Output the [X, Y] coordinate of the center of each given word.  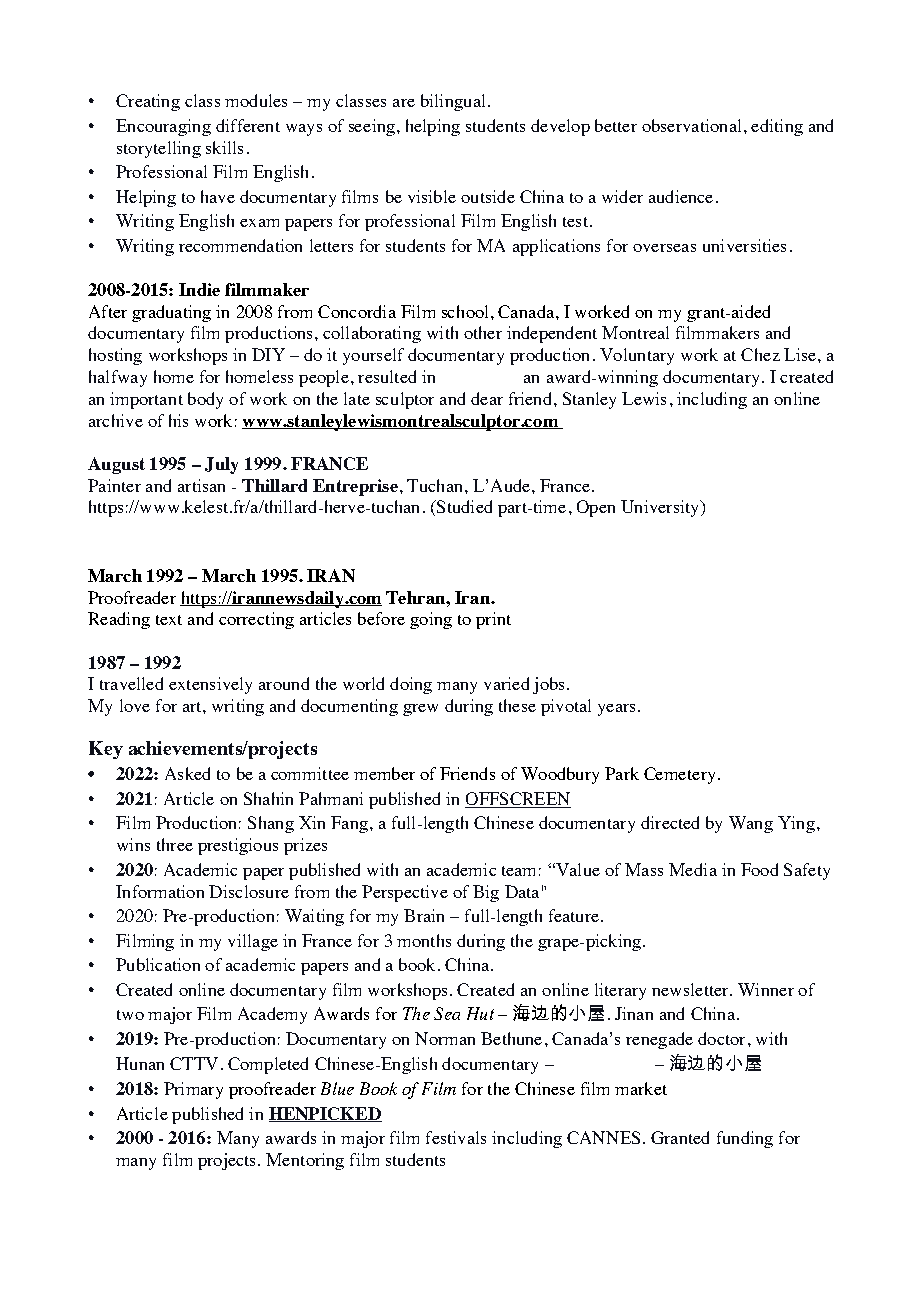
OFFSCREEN [518, 800]
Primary [193, 1090]
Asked [187, 773]
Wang [751, 824]
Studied [463, 506]
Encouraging [163, 127]
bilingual [453, 102]
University [661, 508]
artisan [201, 485]
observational [691, 125]
